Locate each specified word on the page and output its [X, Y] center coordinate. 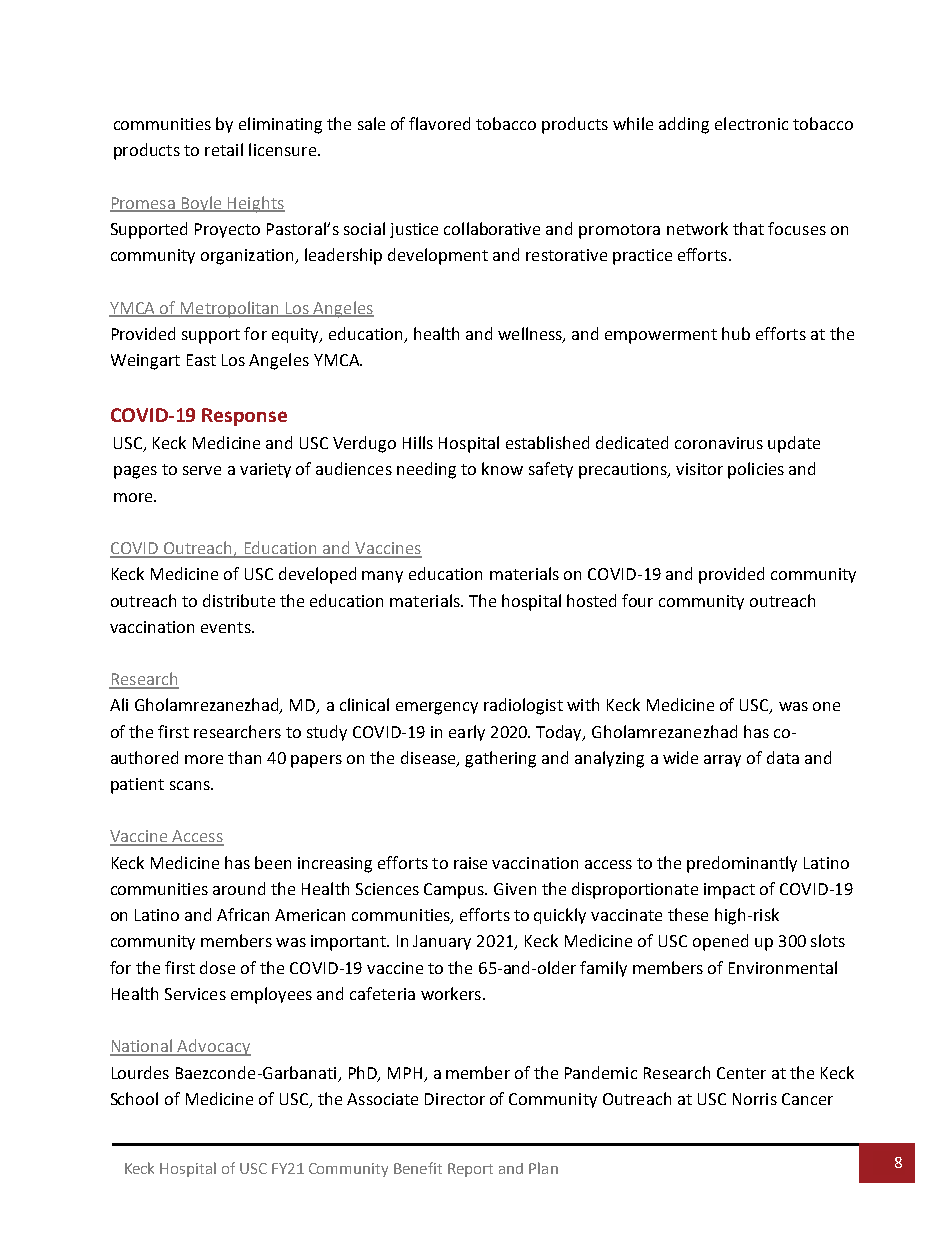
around [239, 888]
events [227, 627]
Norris [755, 1099]
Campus [455, 891]
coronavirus [719, 443]
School [134, 1098]
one [826, 706]
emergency [437, 708]
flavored [439, 123]
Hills [418, 442]
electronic [751, 123]
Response [244, 417]
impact [729, 891]
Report [470, 1170]
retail [224, 149]
